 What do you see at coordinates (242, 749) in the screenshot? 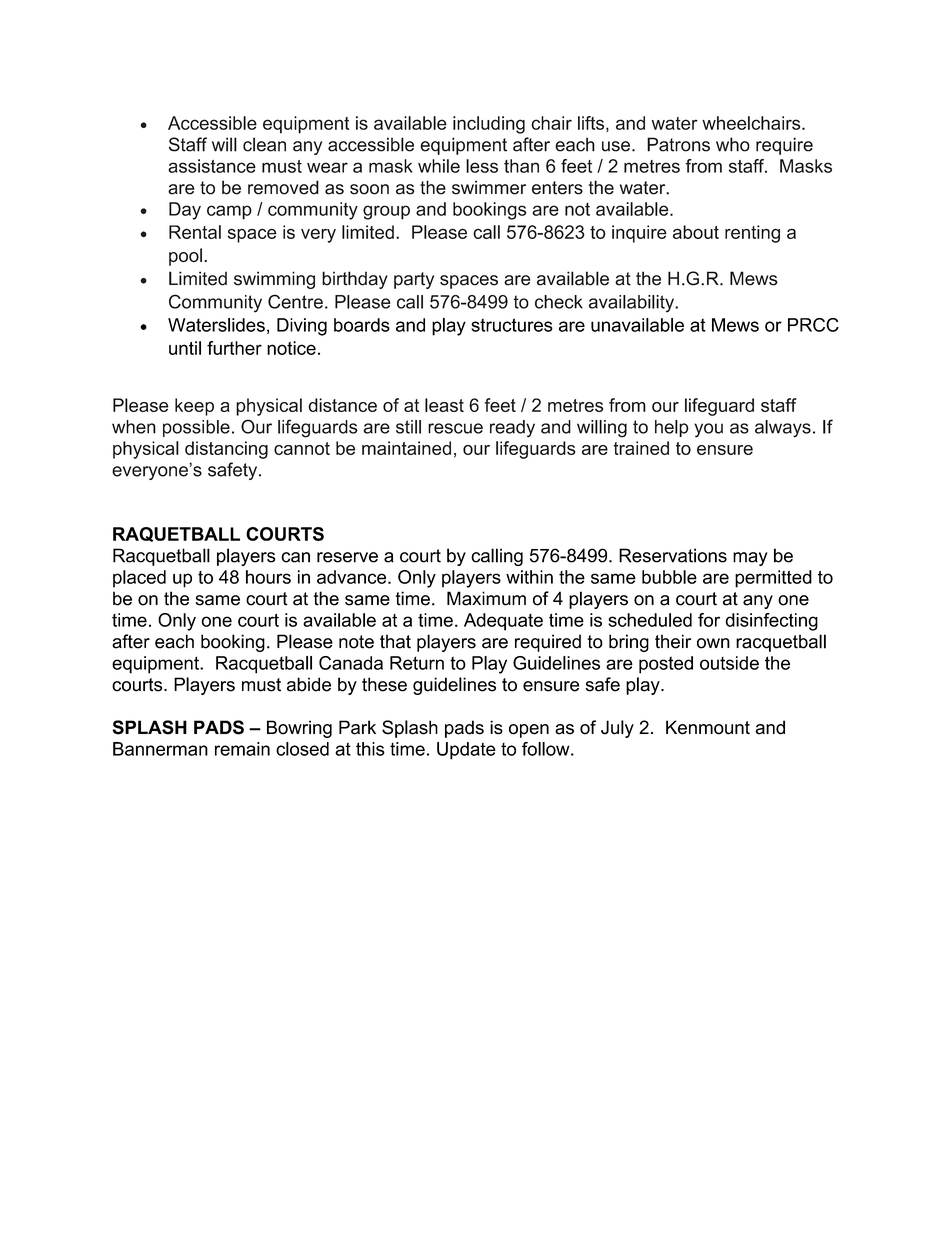
I see `remain` at bounding box center [242, 749].
